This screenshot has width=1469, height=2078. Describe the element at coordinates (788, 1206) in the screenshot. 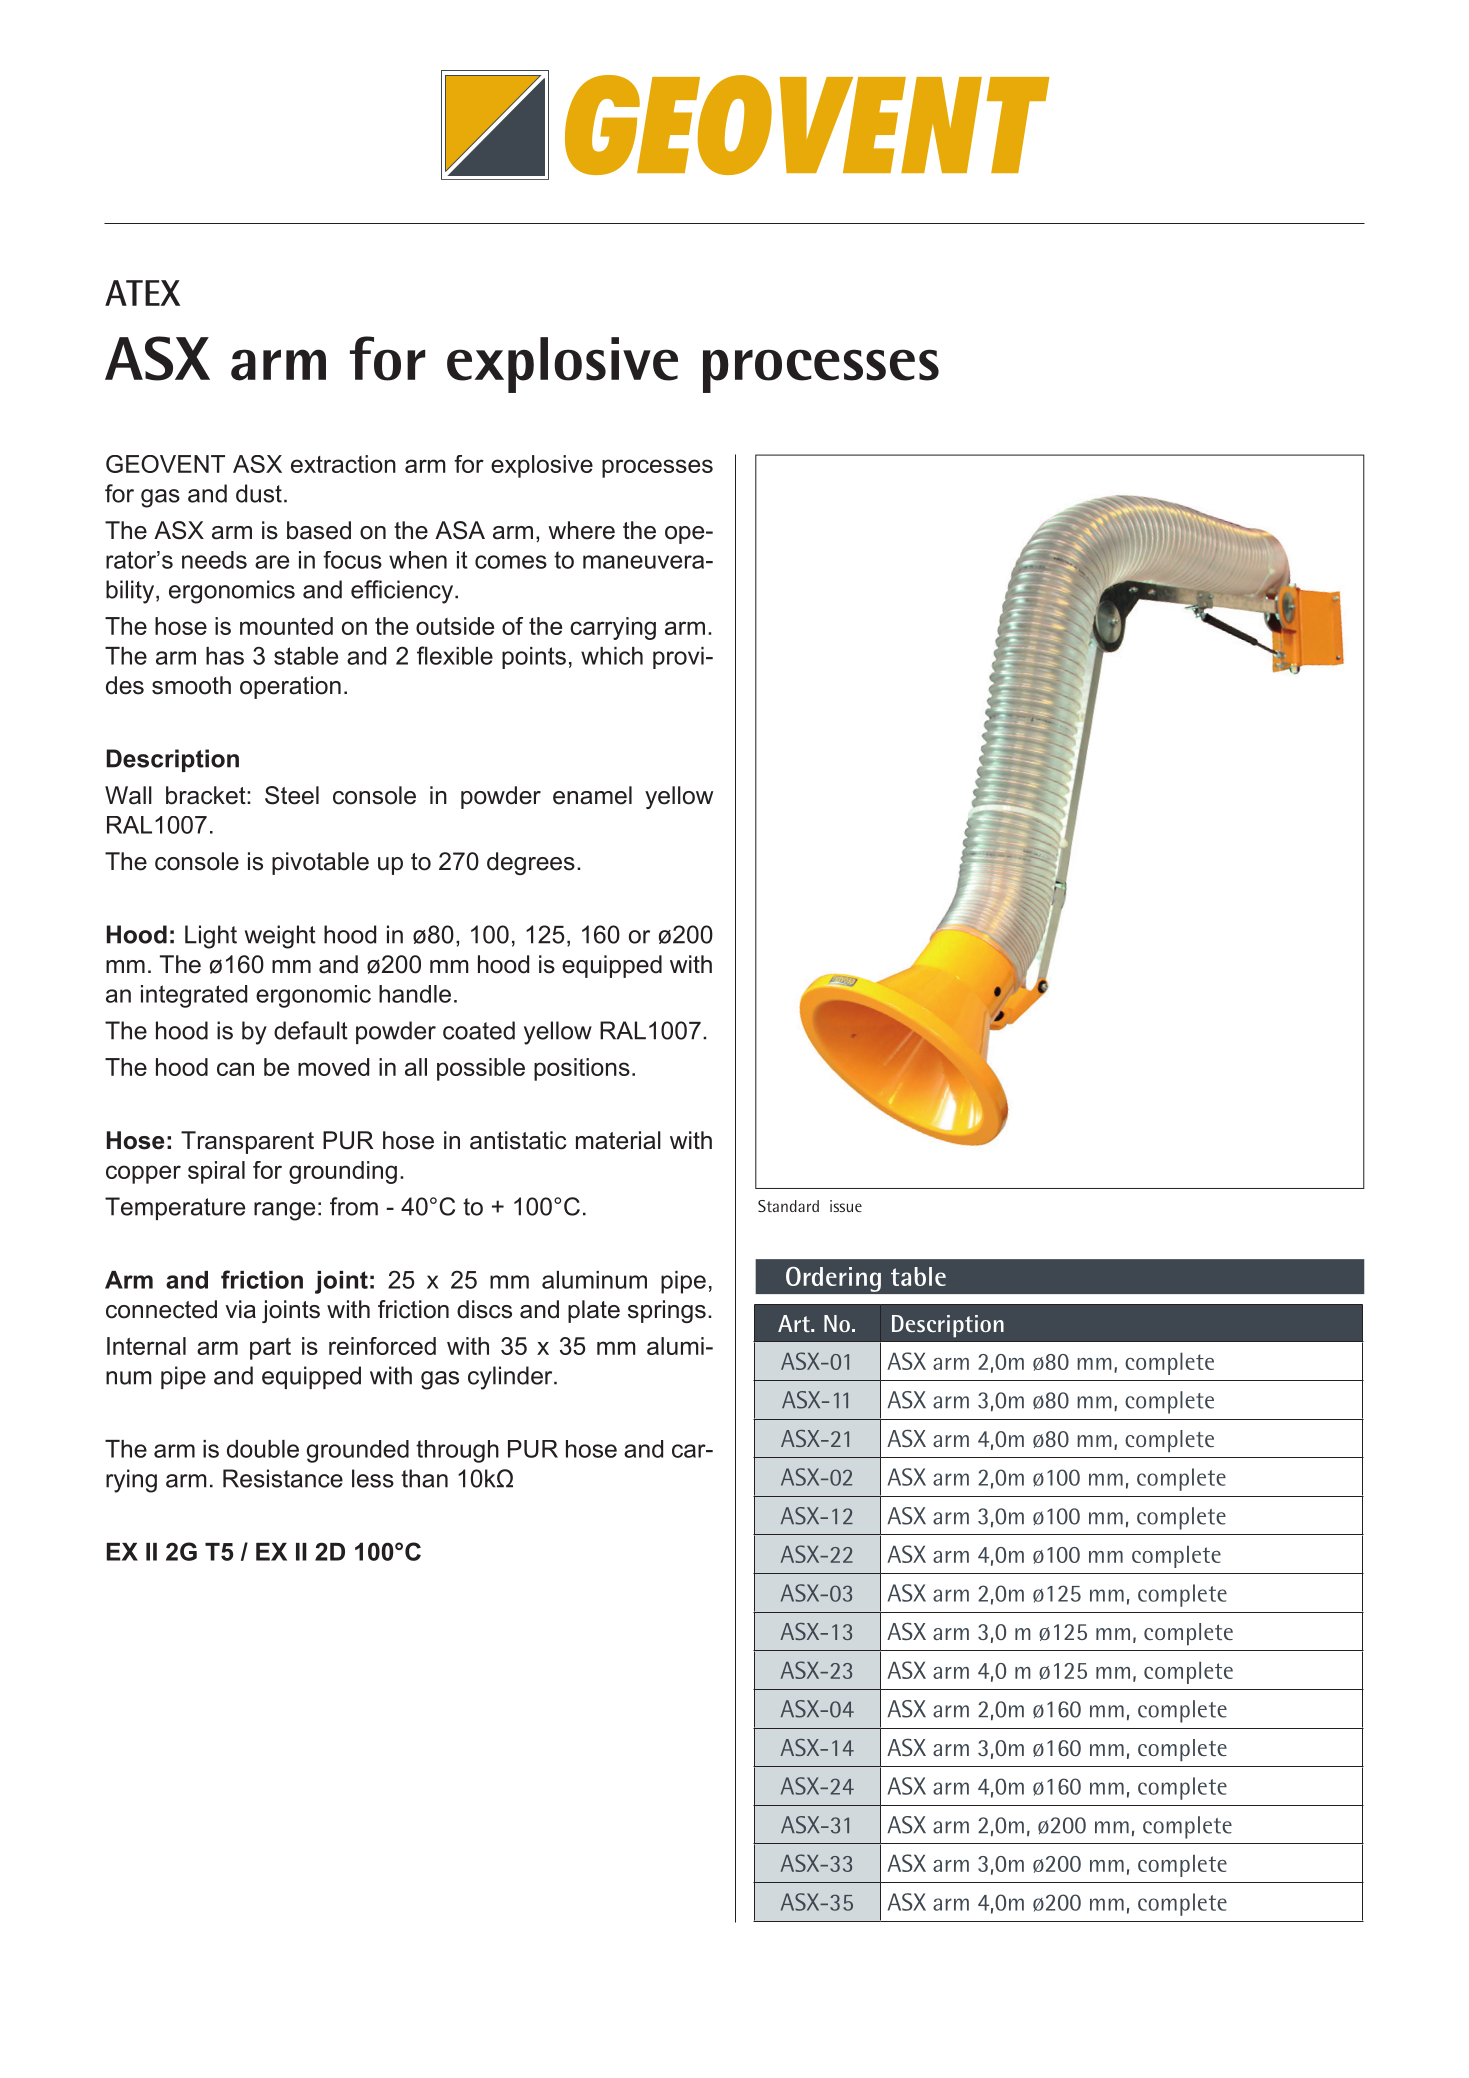

I see `Standard` at that location.
